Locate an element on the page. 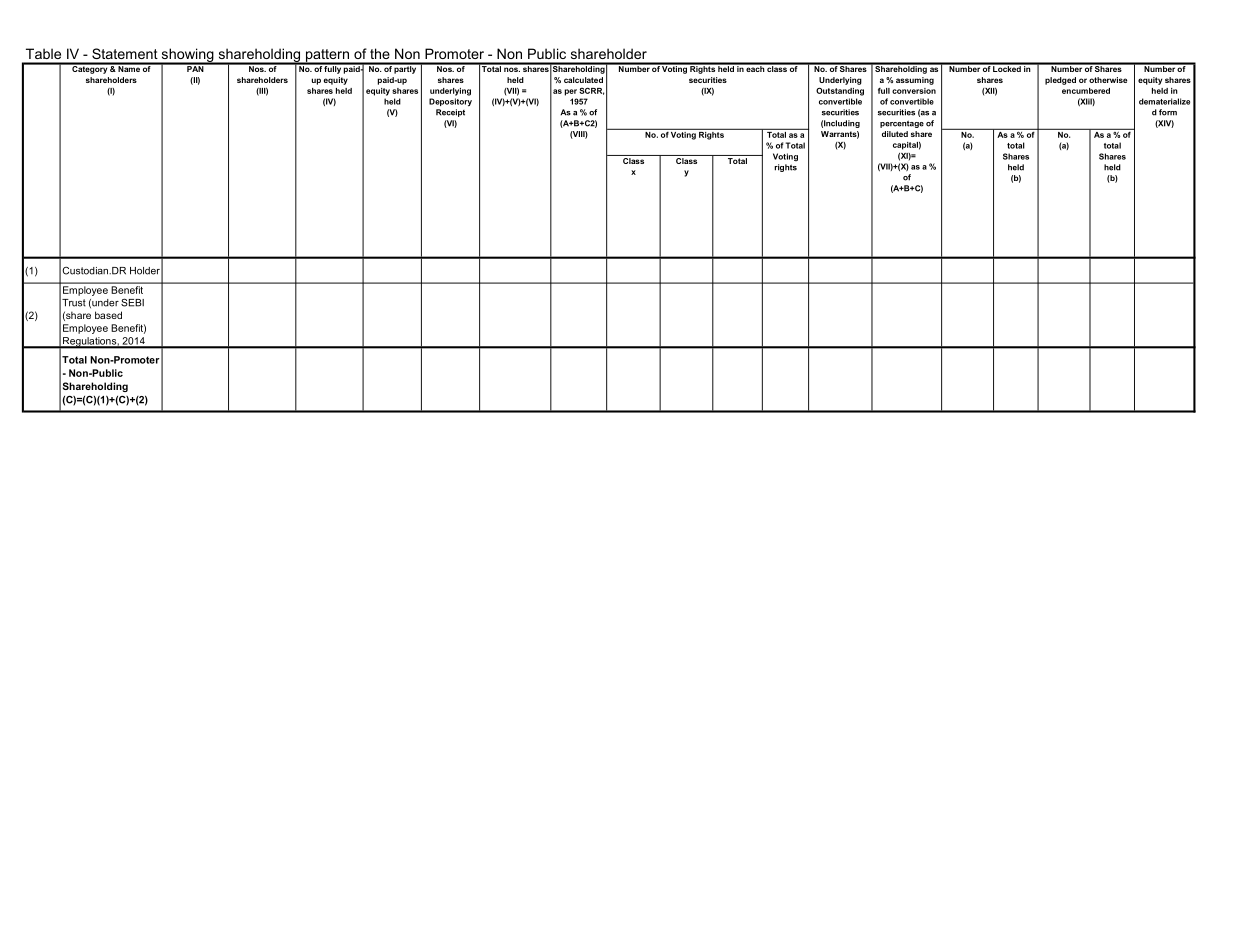  Receipt is located at coordinates (450, 113).
